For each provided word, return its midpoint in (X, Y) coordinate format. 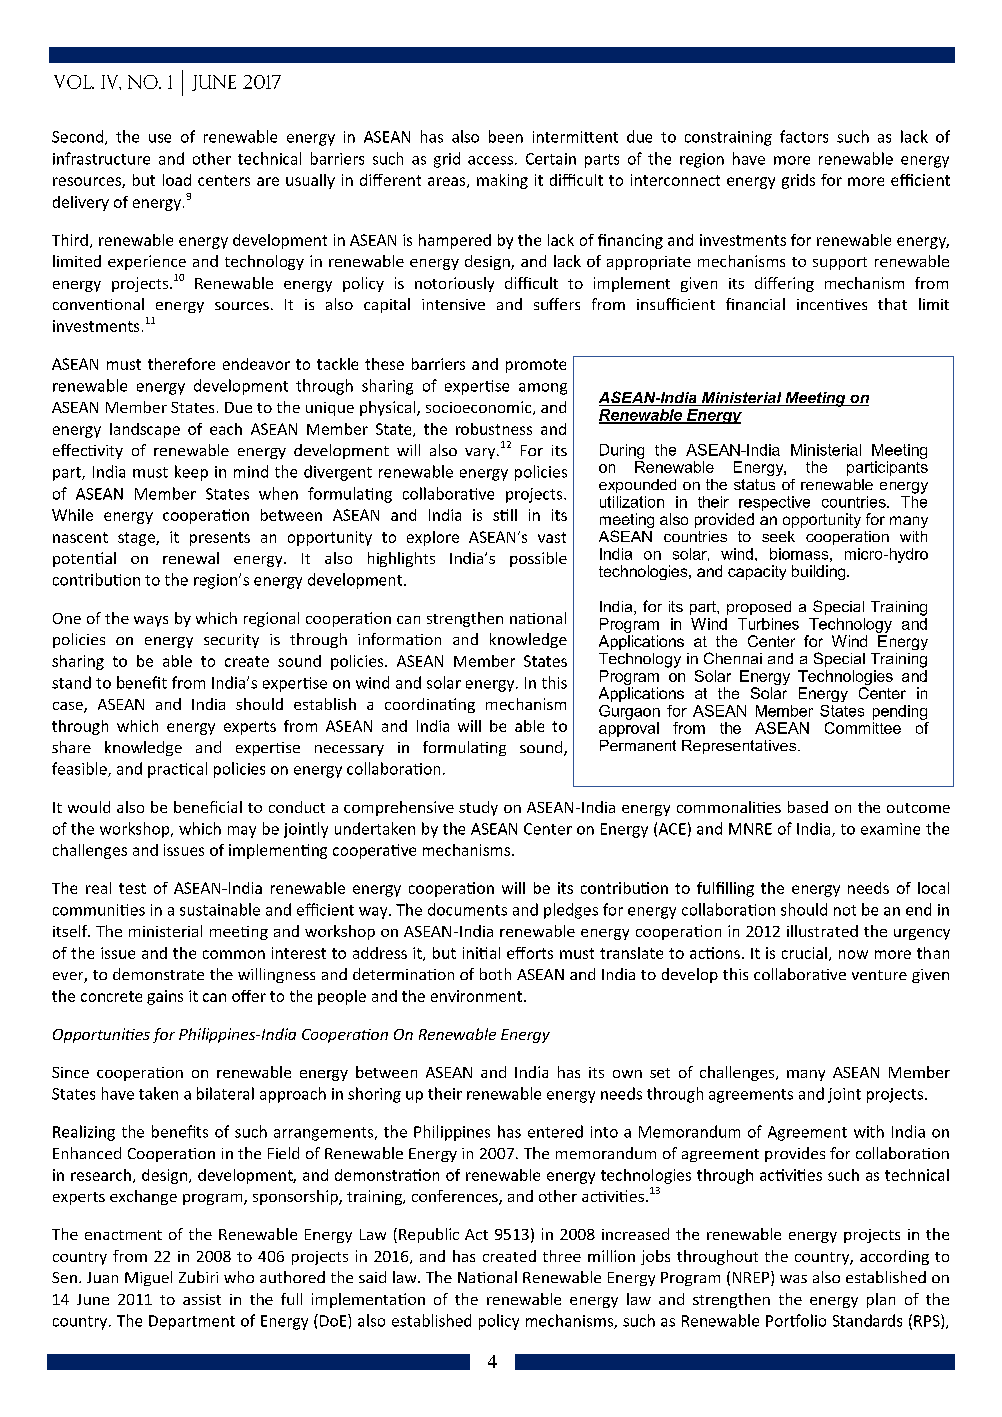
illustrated (822, 931)
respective (774, 503)
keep (191, 473)
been (506, 136)
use (160, 138)
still (505, 515)
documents (467, 909)
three (562, 1256)
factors (804, 136)
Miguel (148, 1278)
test (132, 888)
